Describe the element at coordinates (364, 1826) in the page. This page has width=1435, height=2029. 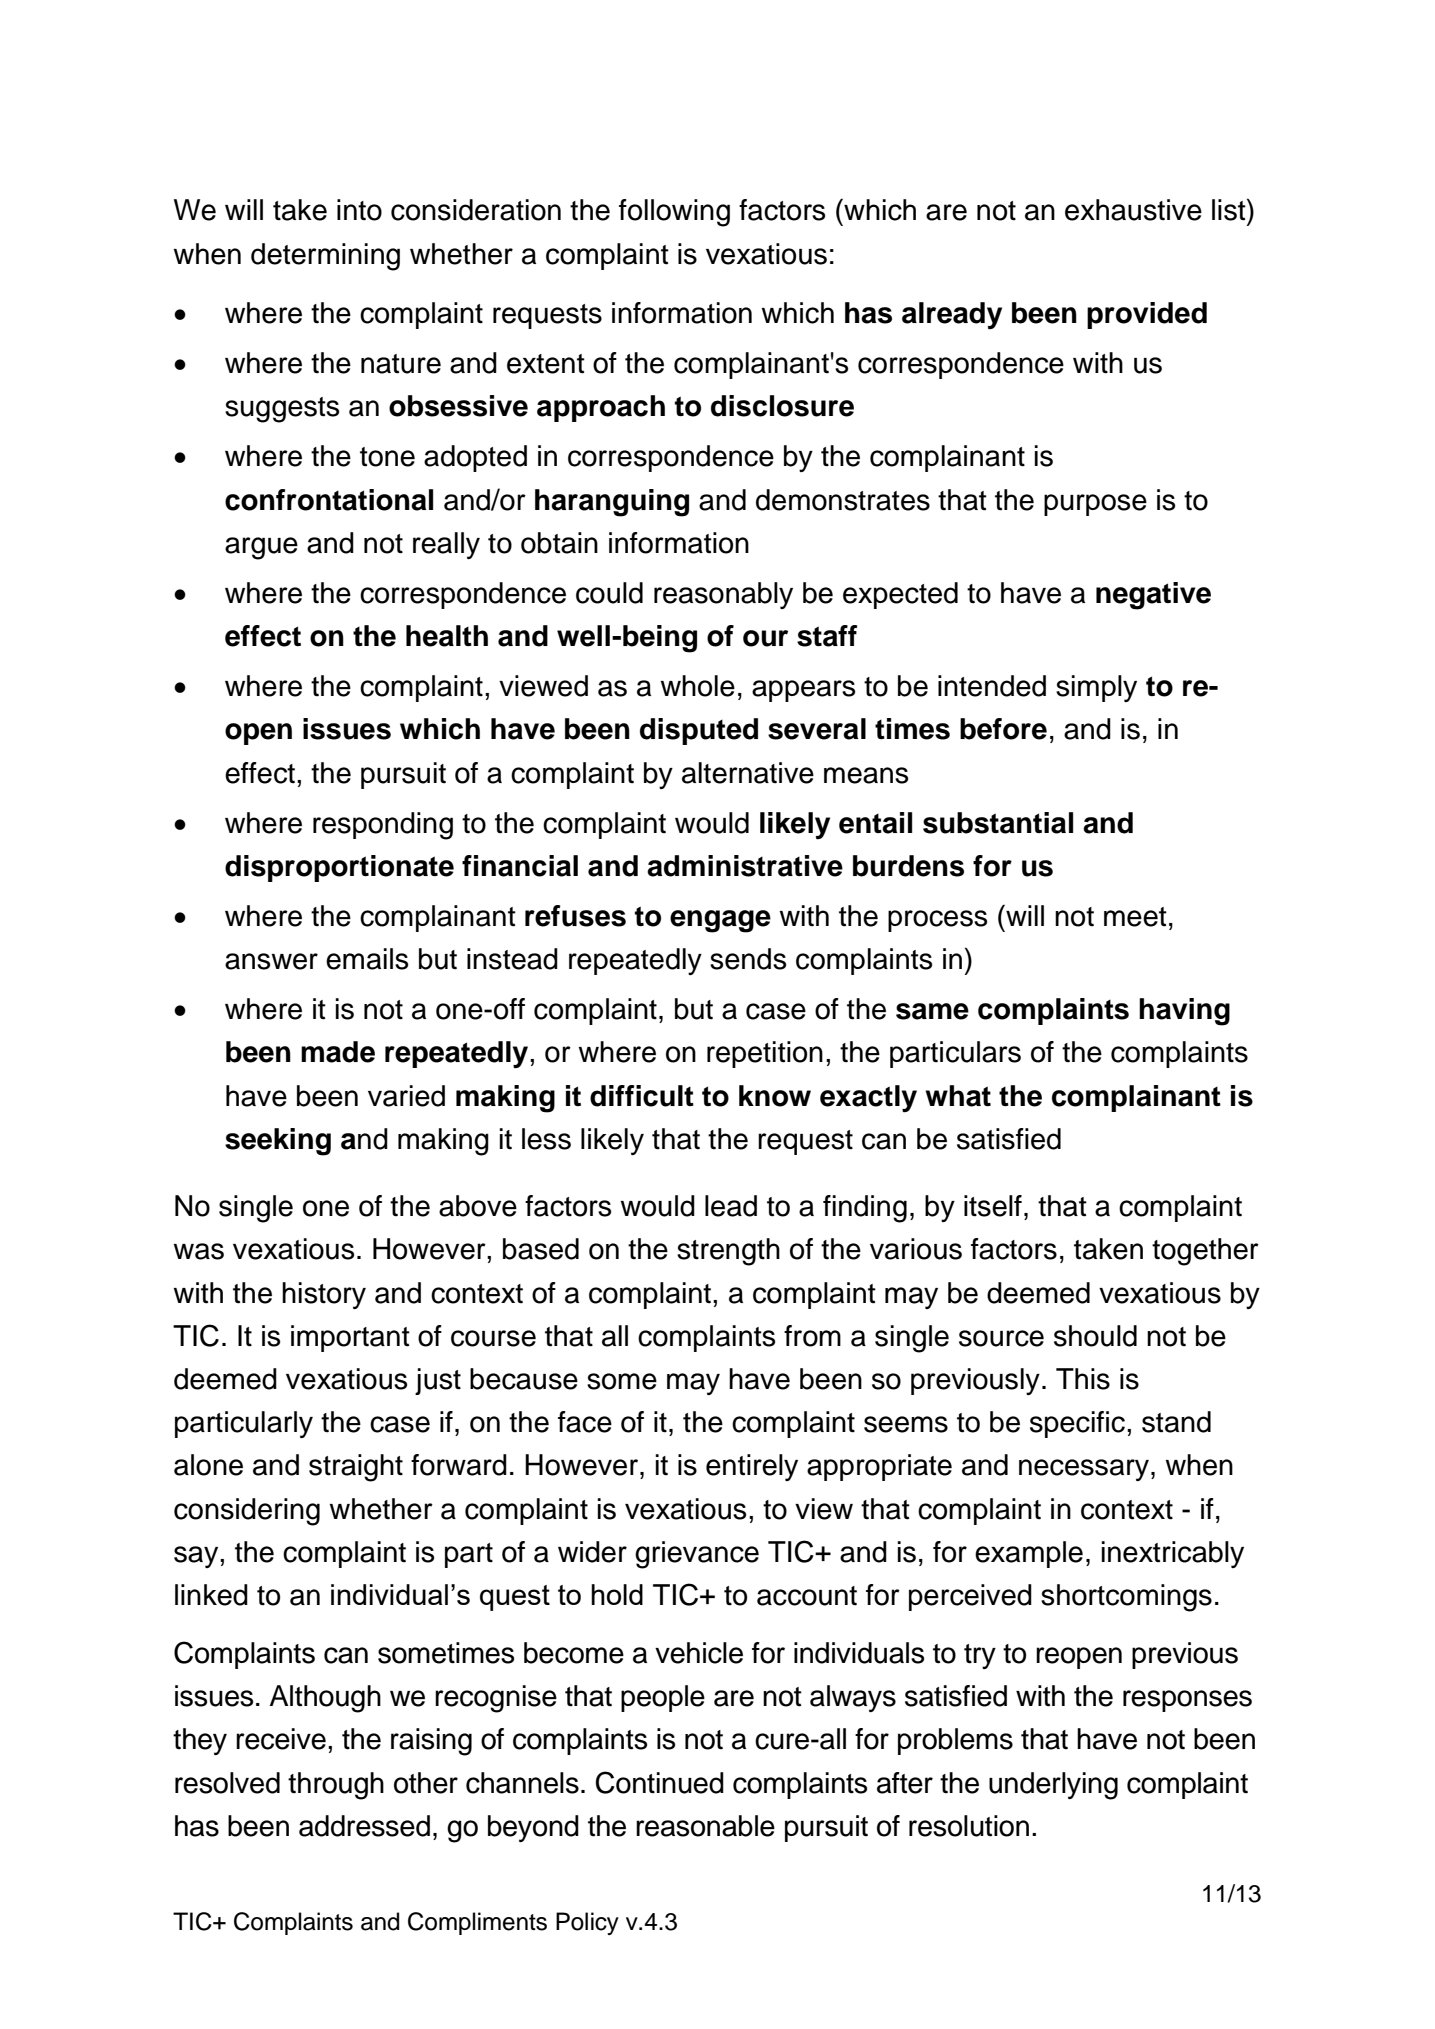
I see `addressed` at that location.
